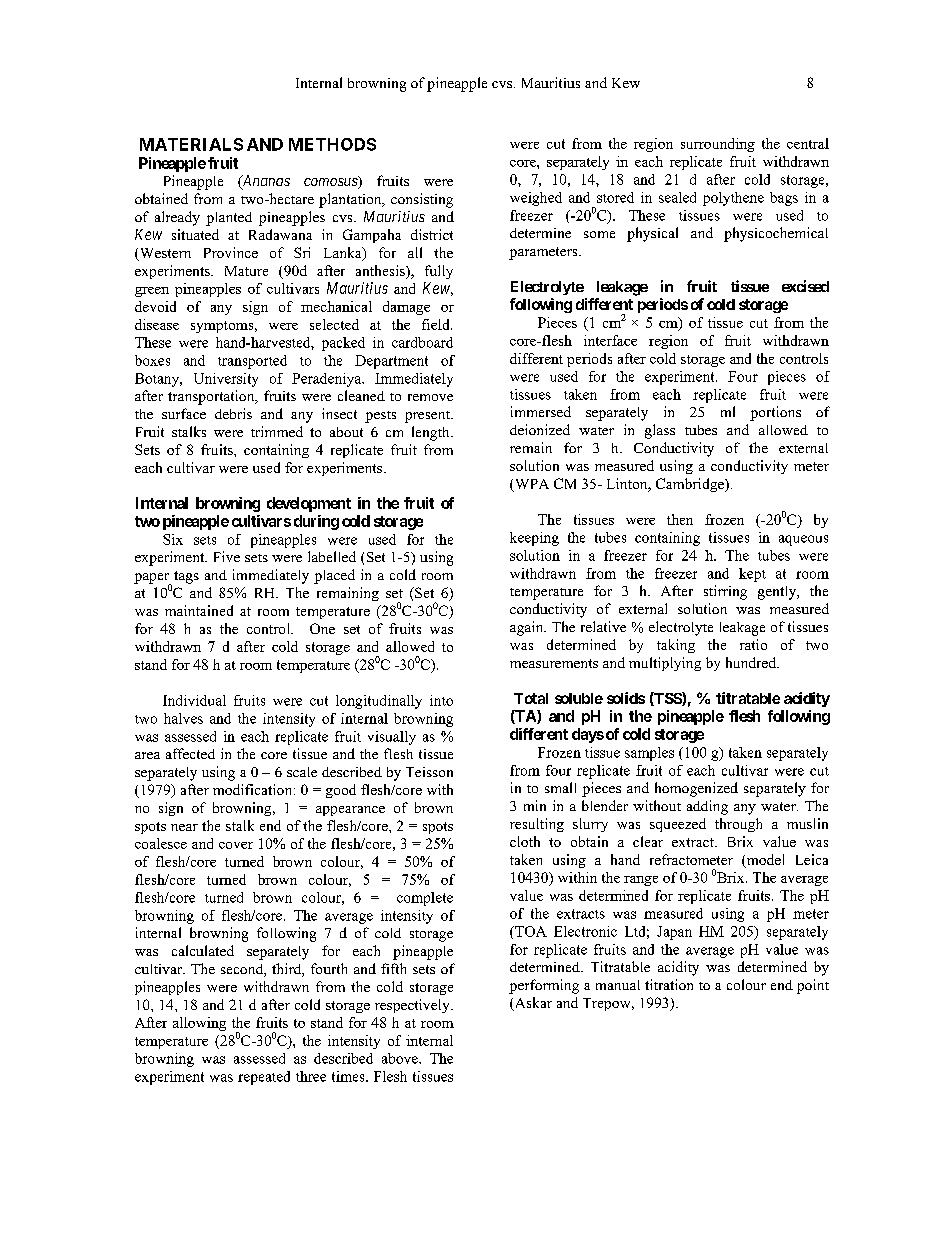 The image size is (952, 1233). What do you see at coordinates (401, 1058) in the document?
I see `above` at bounding box center [401, 1058].
